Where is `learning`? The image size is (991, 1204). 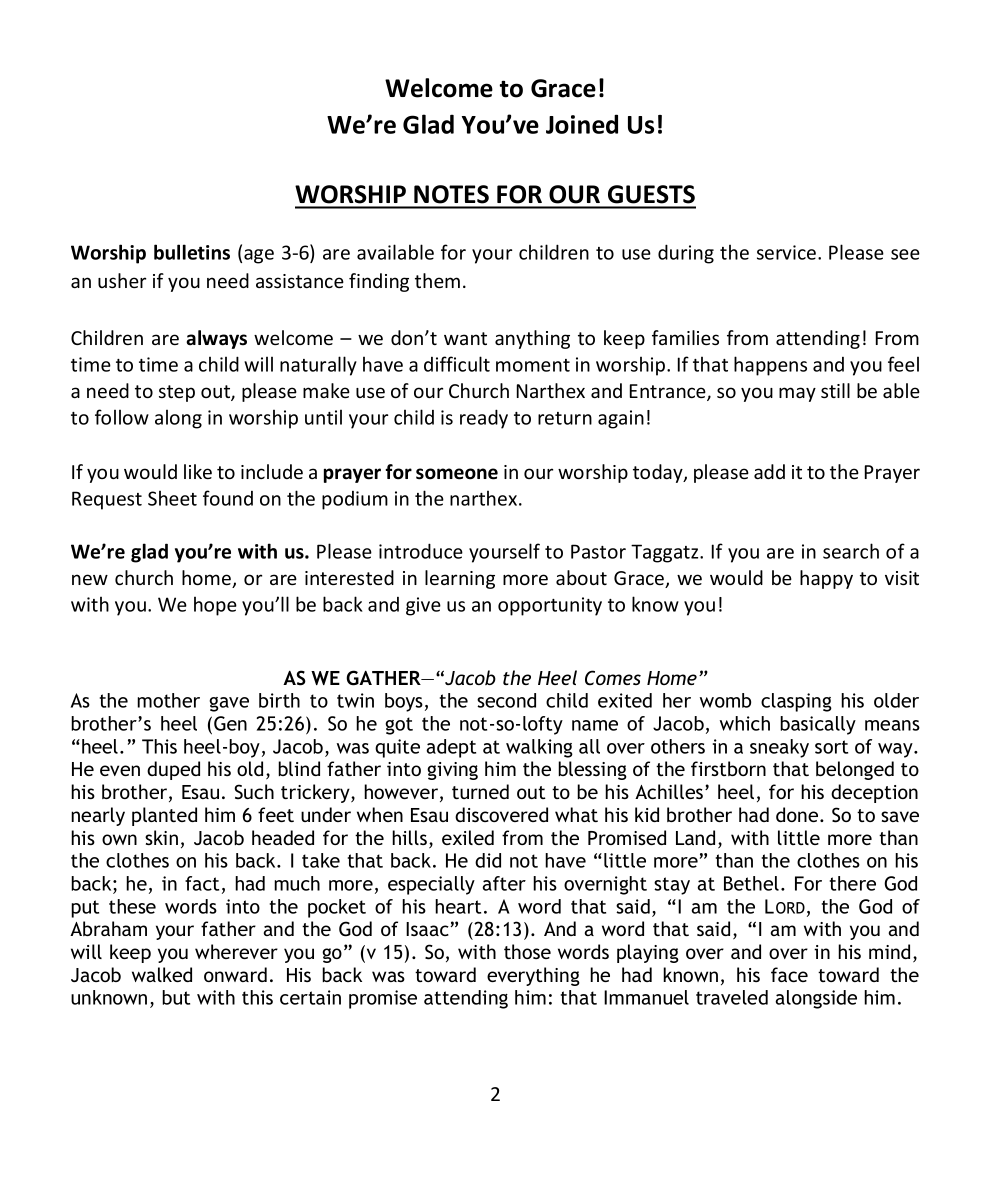
learning is located at coordinates (460, 579).
